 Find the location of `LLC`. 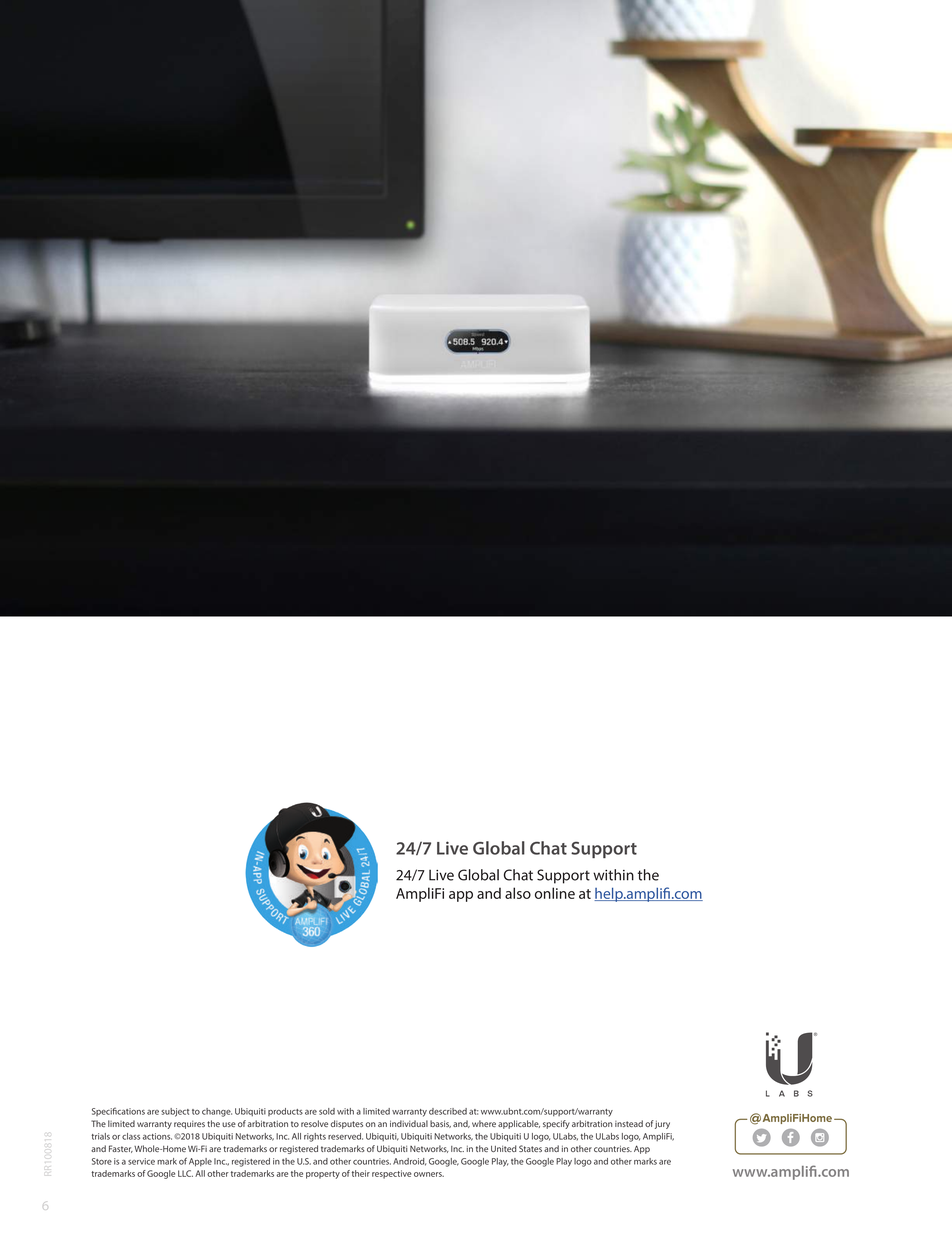

LLC is located at coordinates (185, 1173).
